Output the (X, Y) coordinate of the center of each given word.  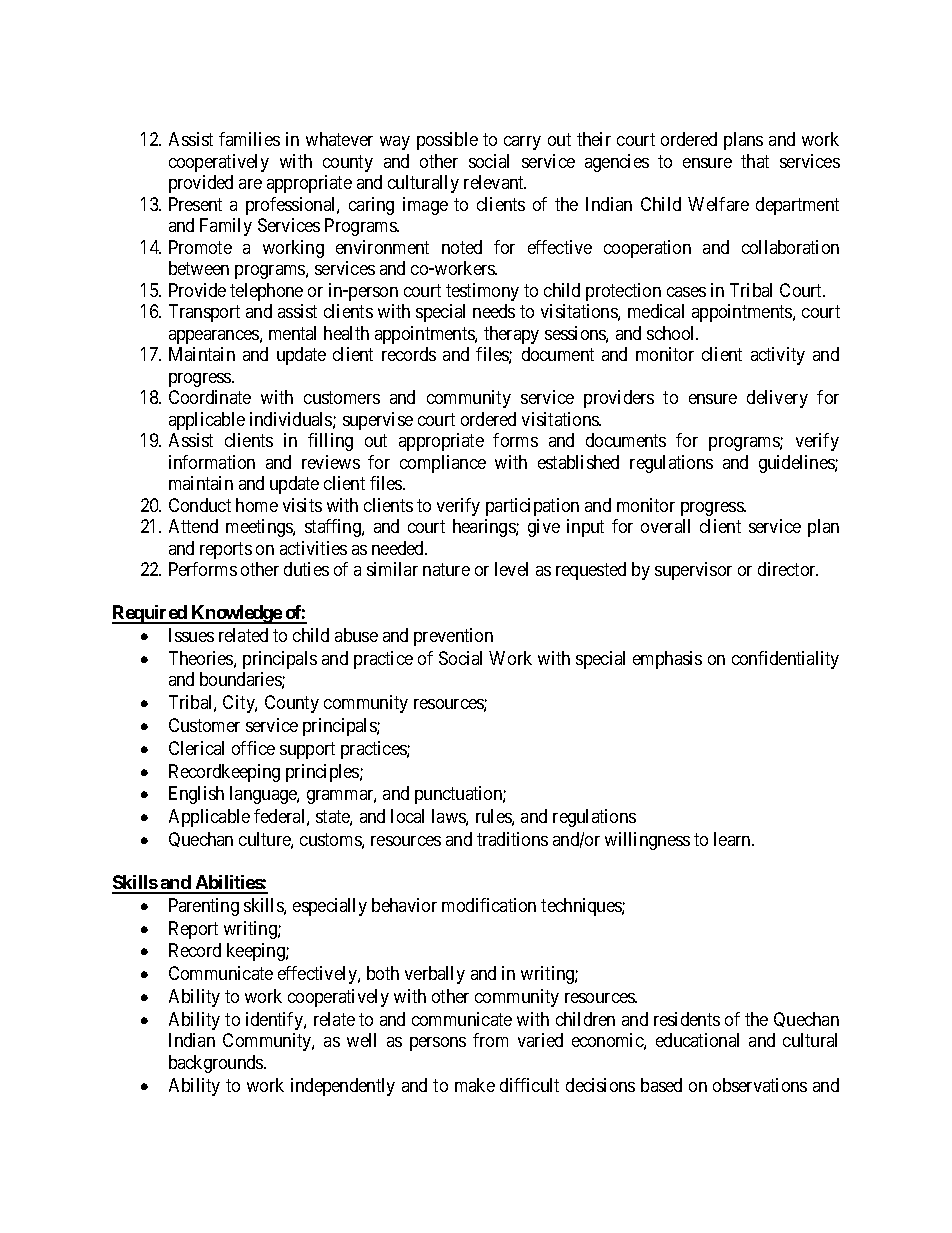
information (212, 462)
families (249, 139)
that (755, 161)
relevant (495, 182)
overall (665, 526)
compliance (443, 464)
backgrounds (217, 1064)
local (407, 816)
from (490, 1040)
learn (733, 839)
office (253, 748)
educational (697, 1040)
